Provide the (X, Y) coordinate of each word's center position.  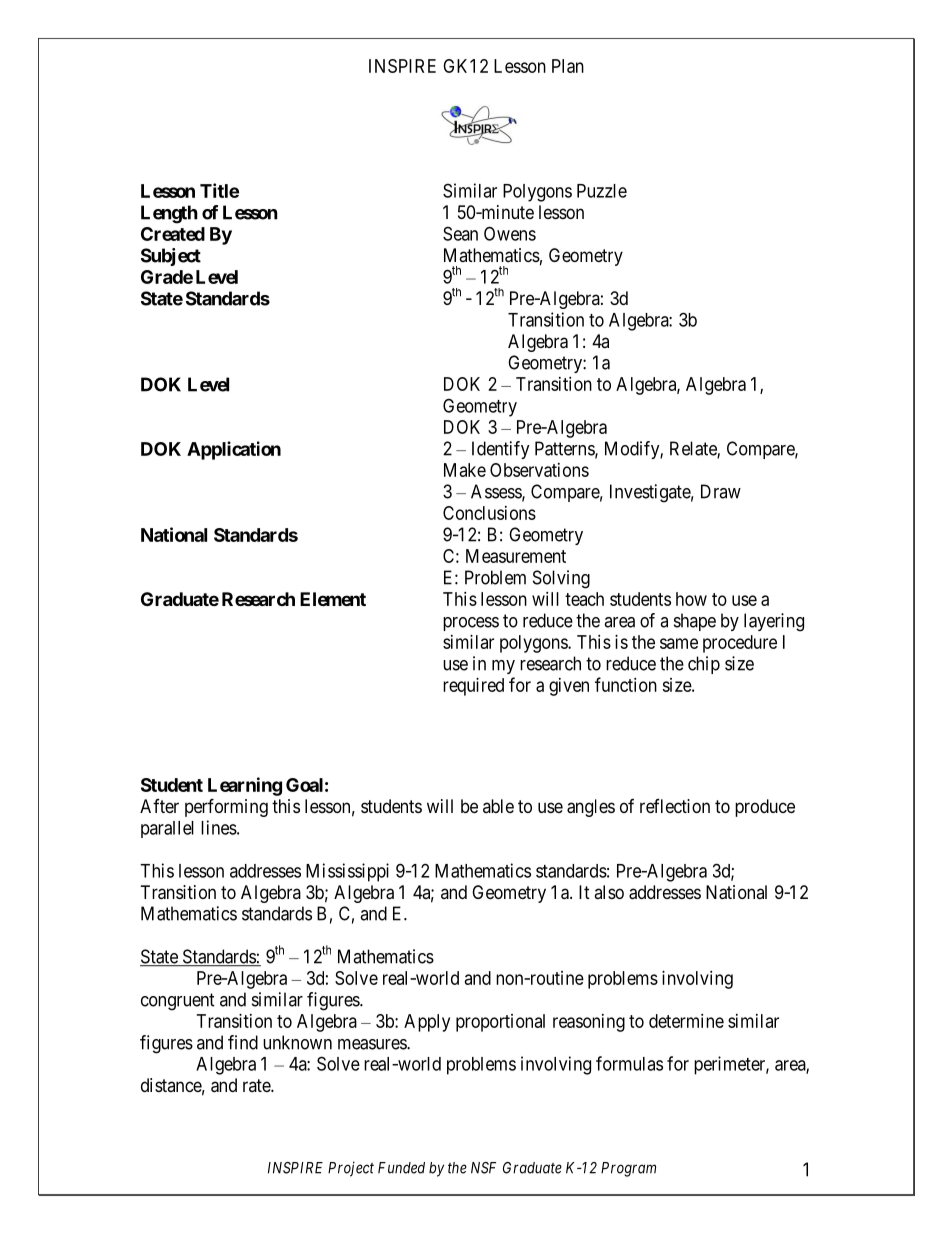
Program (628, 1169)
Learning (245, 786)
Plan (568, 66)
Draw (721, 491)
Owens (510, 233)
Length (169, 214)
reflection (675, 806)
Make (465, 470)
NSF (483, 1168)
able (498, 806)
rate (257, 1085)
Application (234, 450)
